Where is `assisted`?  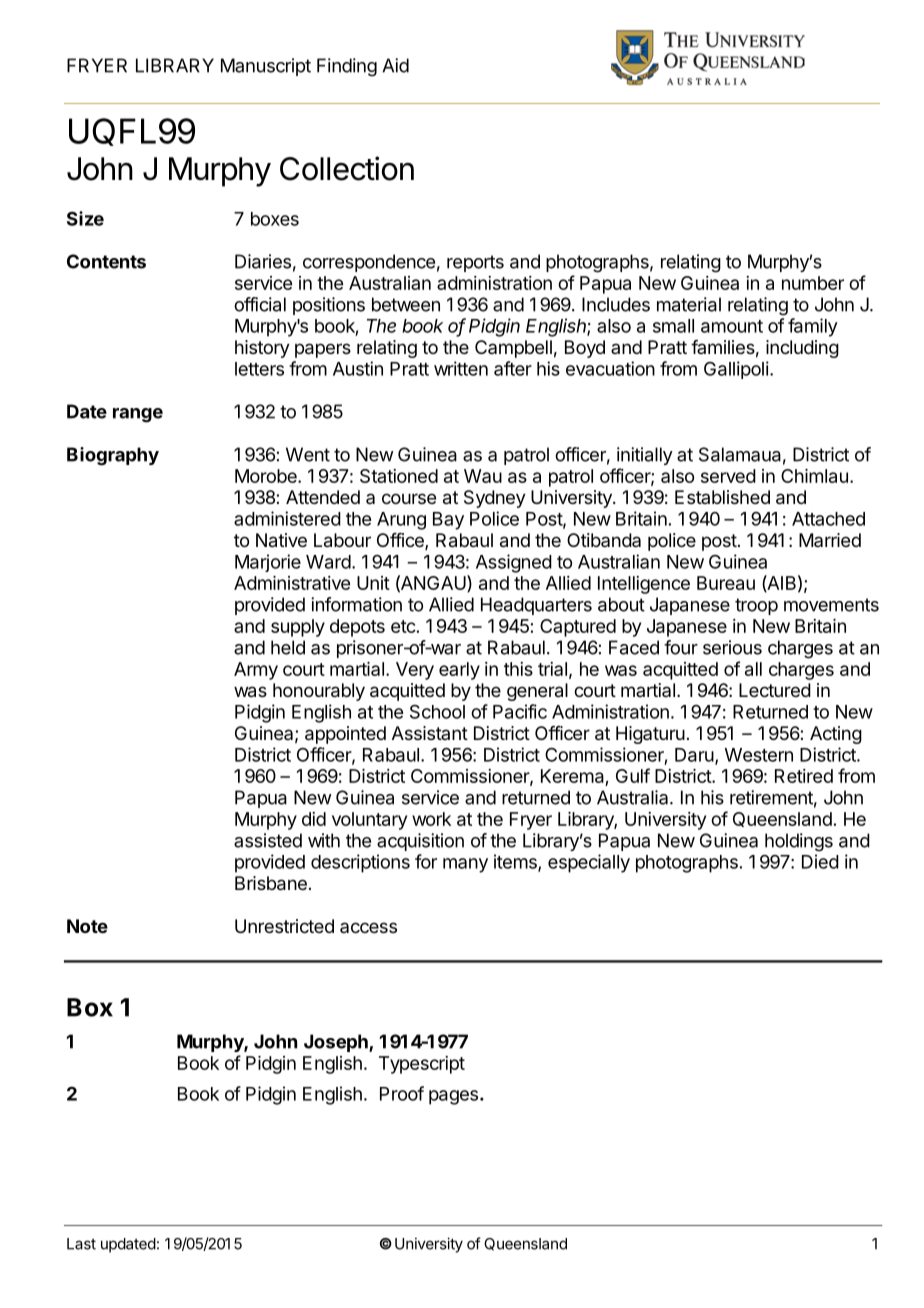
assisted is located at coordinates (268, 840).
